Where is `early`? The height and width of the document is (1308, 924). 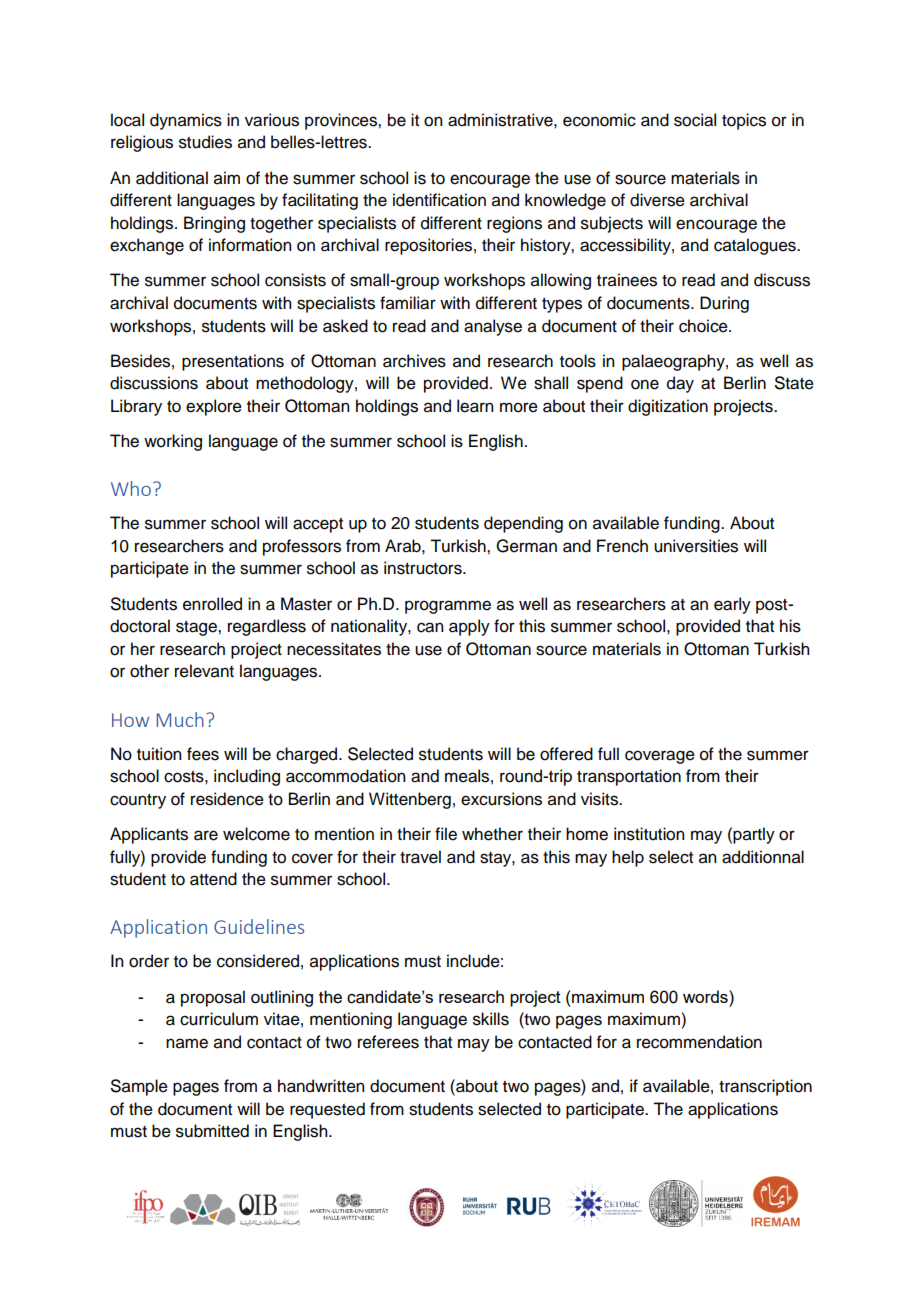
early is located at coordinates (732, 605).
